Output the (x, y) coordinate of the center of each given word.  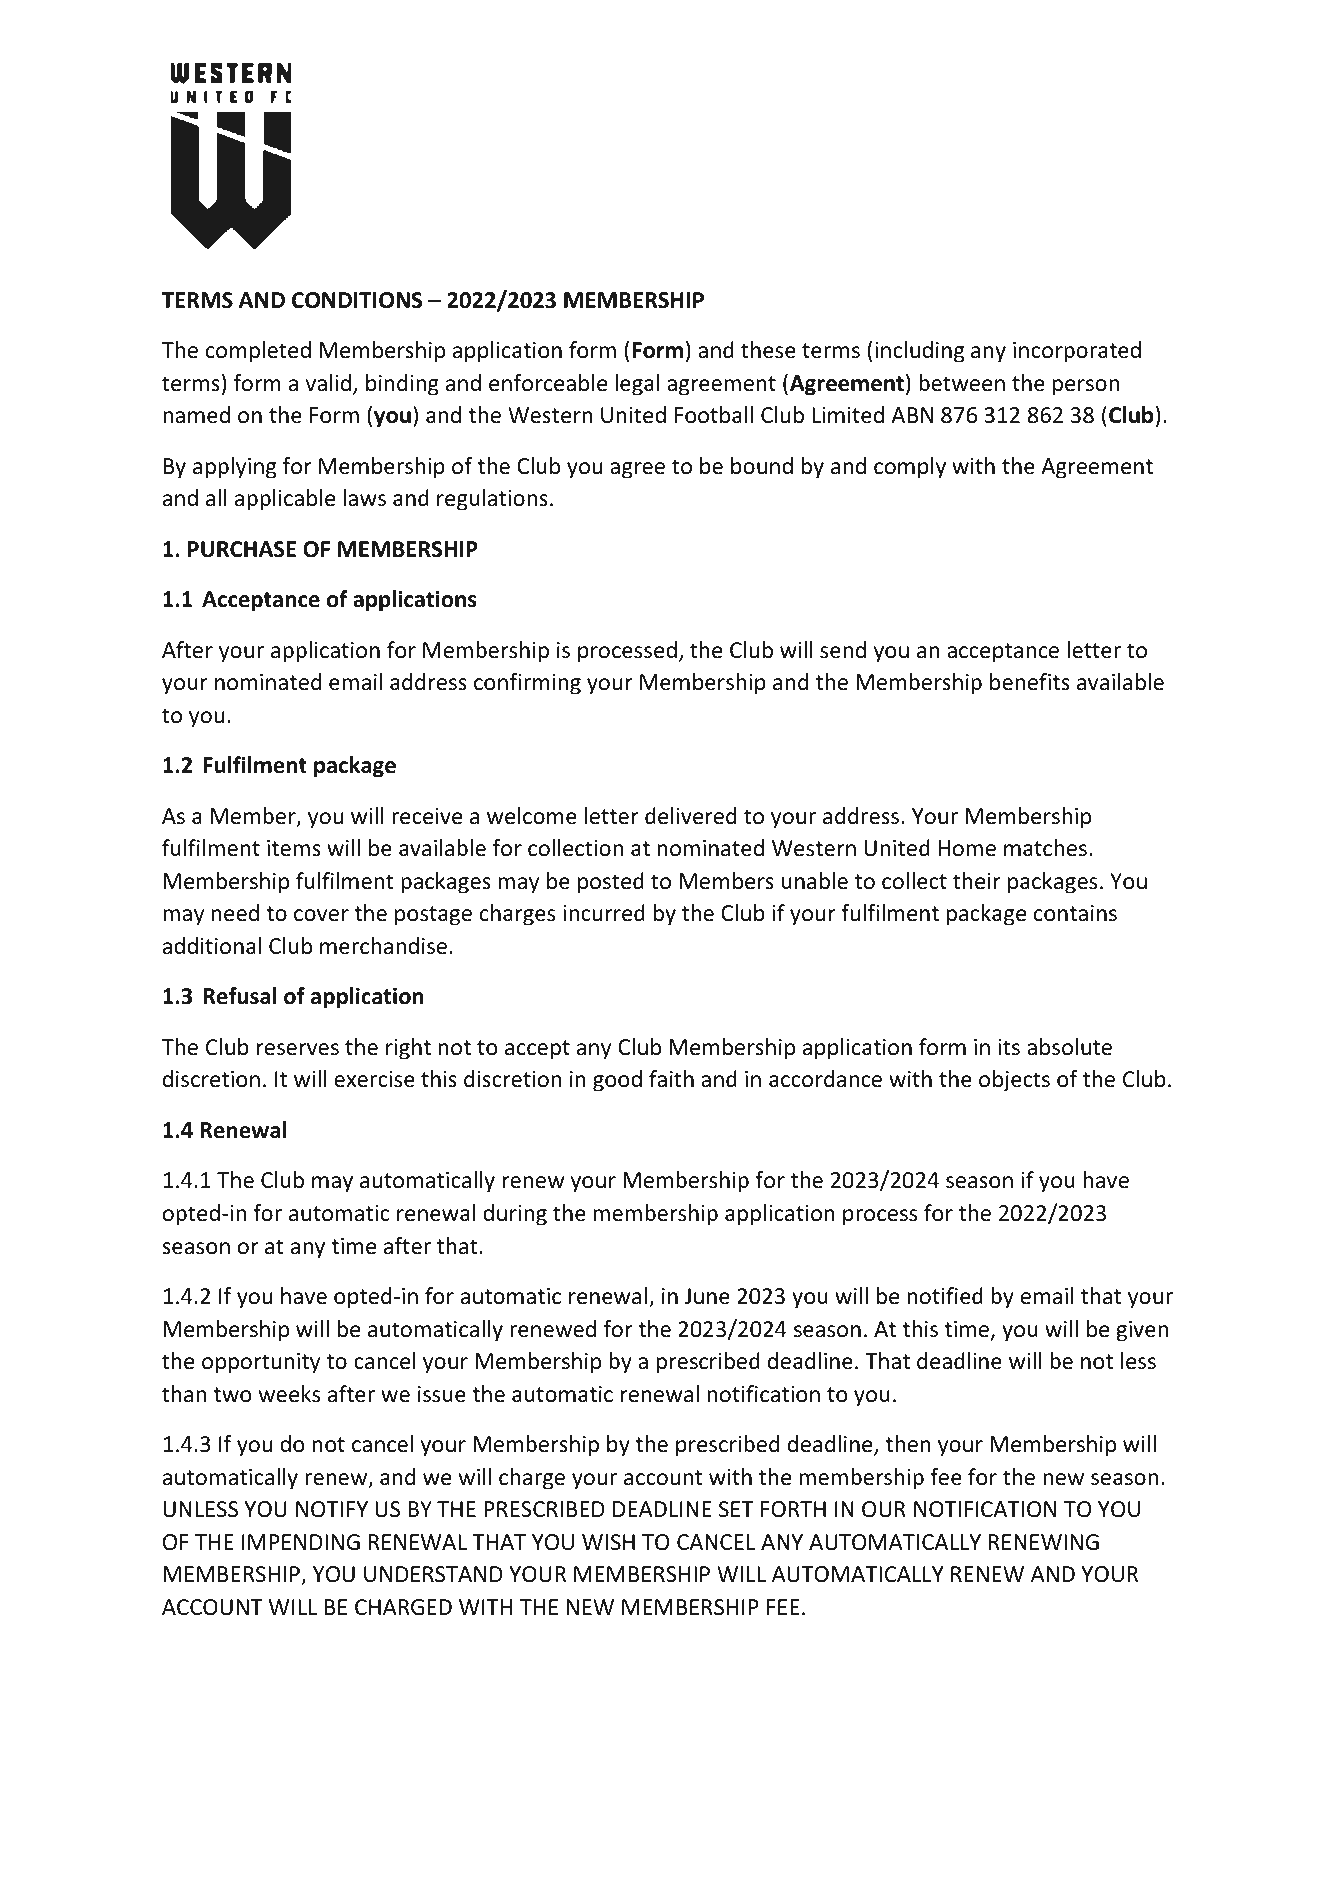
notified (945, 1296)
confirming (527, 684)
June (707, 1296)
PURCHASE (242, 549)
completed (258, 352)
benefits (1030, 682)
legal (637, 385)
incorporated (1077, 352)
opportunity (261, 1363)
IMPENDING (301, 1542)
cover (321, 915)
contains (1075, 913)
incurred (604, 913)
